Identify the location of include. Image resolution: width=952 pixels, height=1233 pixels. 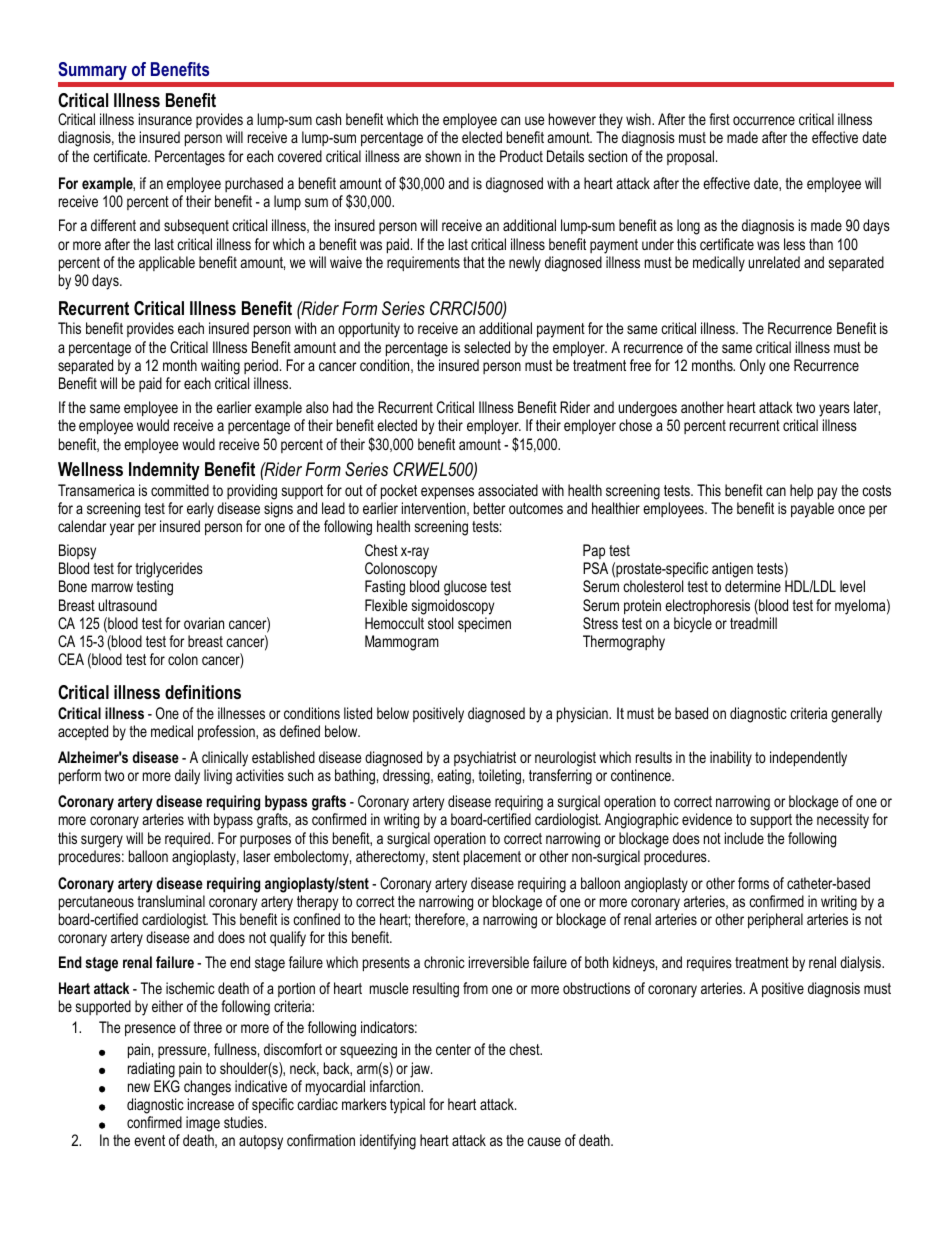
(744, 838).
